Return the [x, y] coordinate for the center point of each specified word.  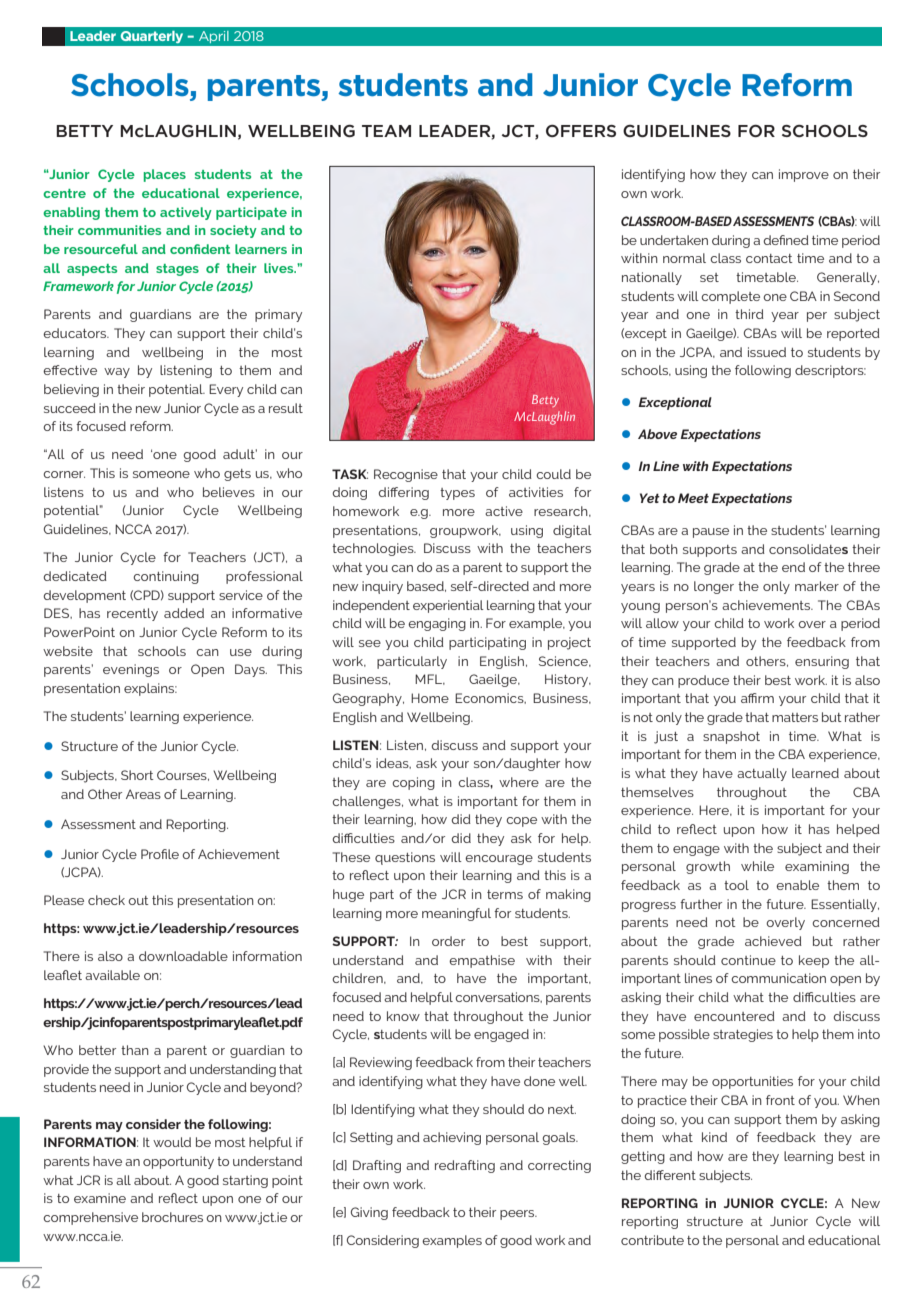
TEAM [386, 131]
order [448, 941]
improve [804, 175]
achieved [773, 941]
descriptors [830, 371]
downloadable [183, 956]
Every [226, 390]
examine [100, 1198]
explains [150, 689]
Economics [490, 698]
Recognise [406, 475]
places [165, 175]
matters [795, 717]
